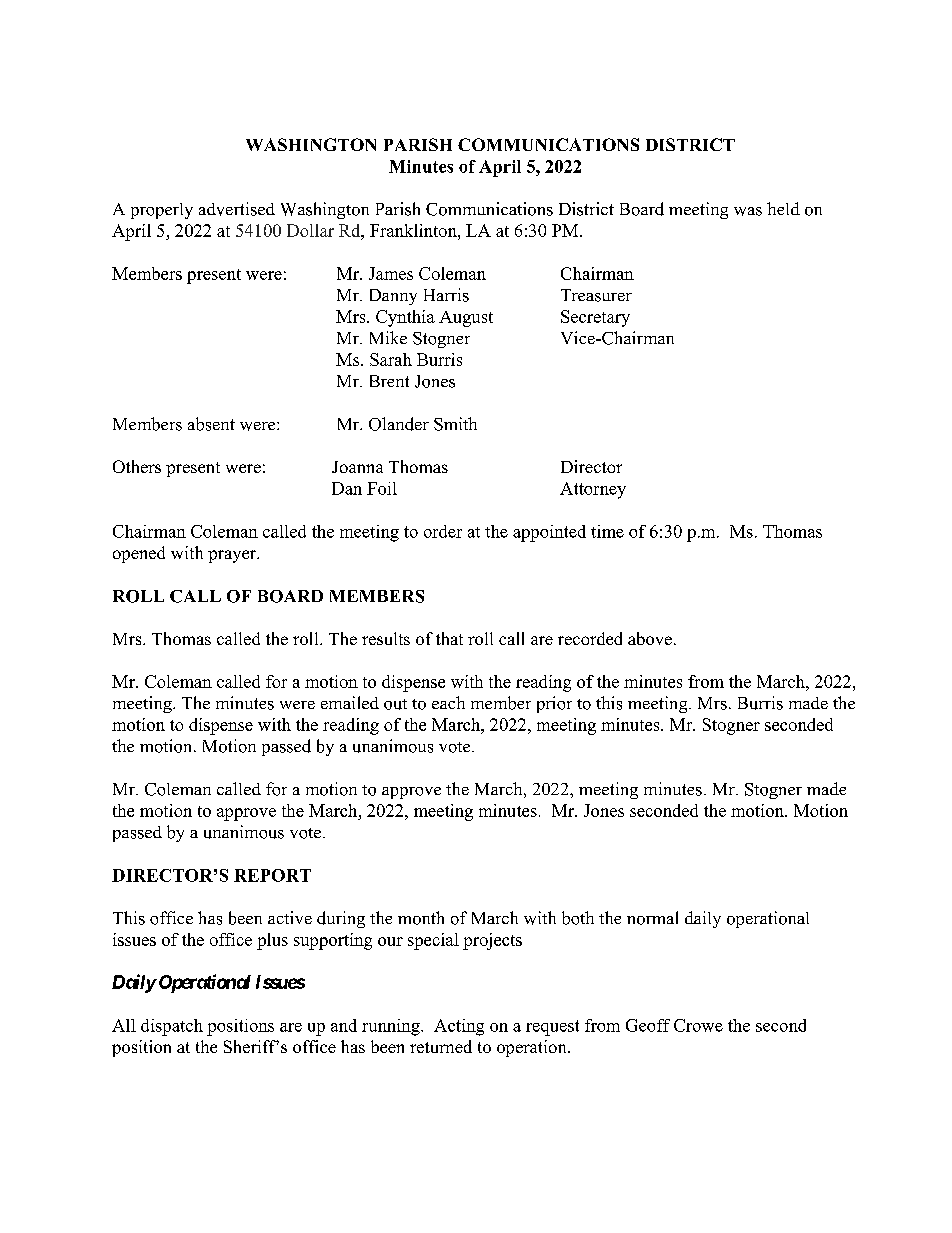 The width and height of the screenshot is (952, 1233). I want to click on Acting, so click(459, 1027).
